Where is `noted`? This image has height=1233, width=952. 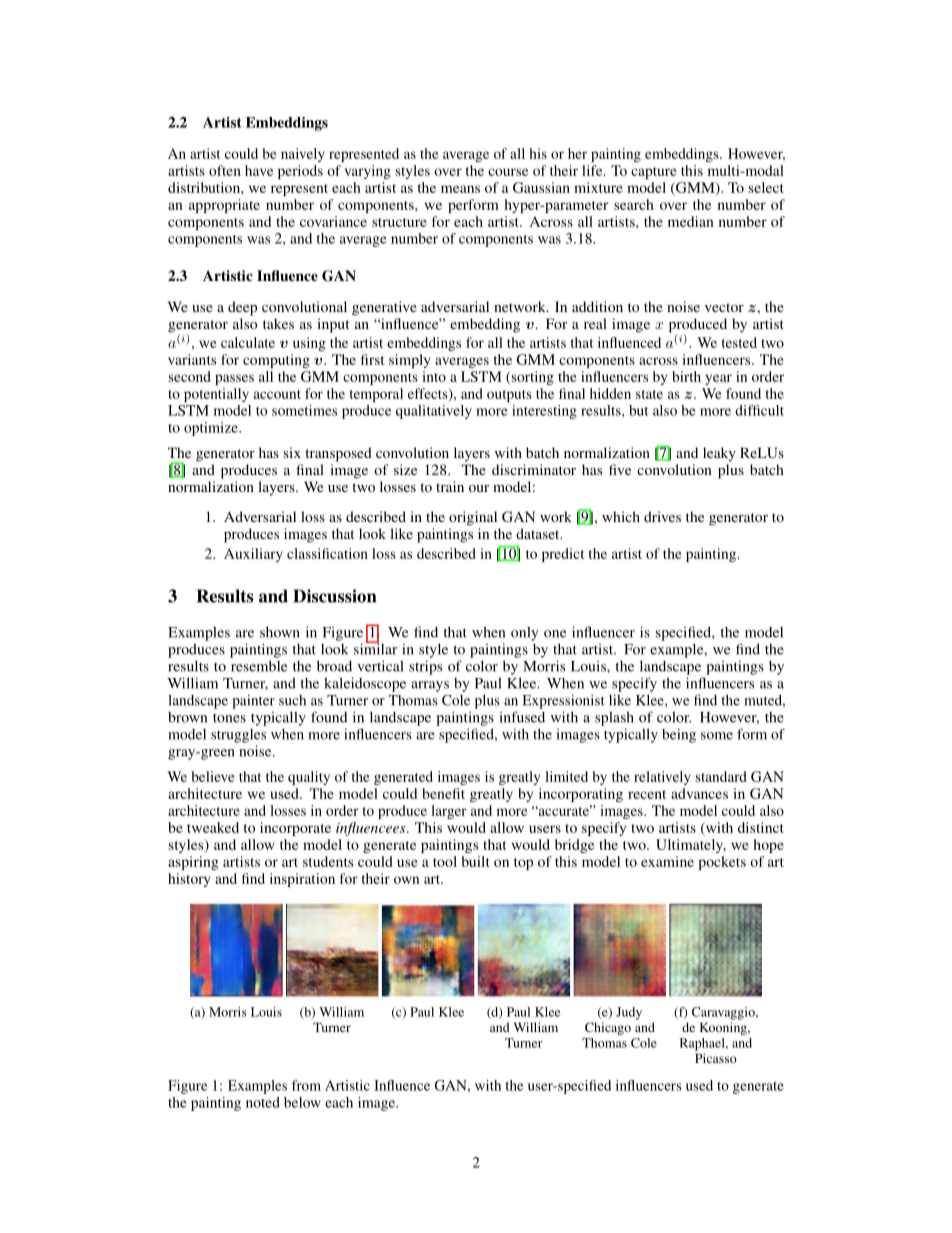
noted is located at coordinates (263, 1102).
